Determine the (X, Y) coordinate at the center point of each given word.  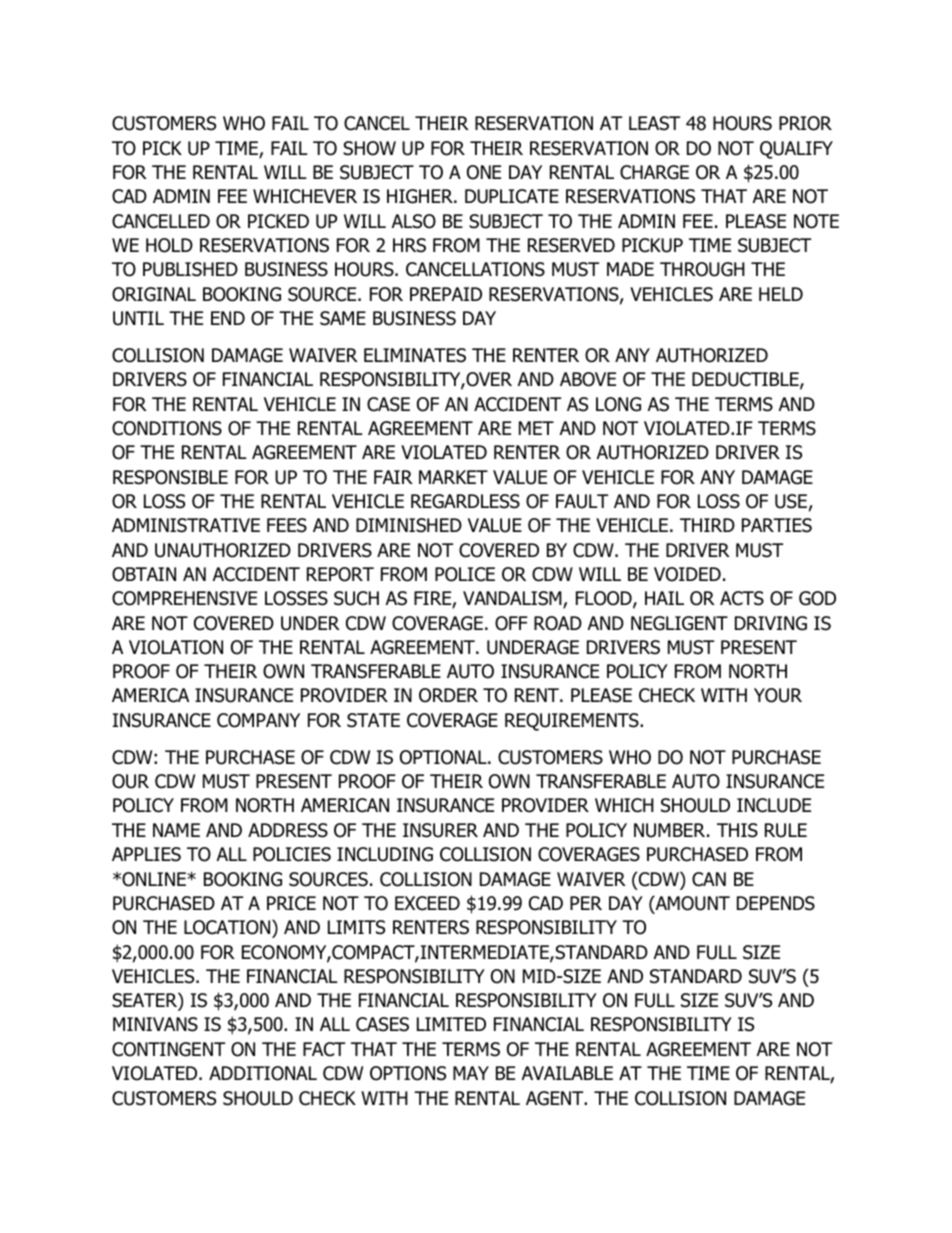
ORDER (448, 695)
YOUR (778, 695)
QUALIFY (796, 150)
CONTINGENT (168, 1049)
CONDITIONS (167, 428)
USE (791, 501)
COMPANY (258, 720)
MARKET (453, 477)
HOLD (169, 245)
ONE (484, 172)
